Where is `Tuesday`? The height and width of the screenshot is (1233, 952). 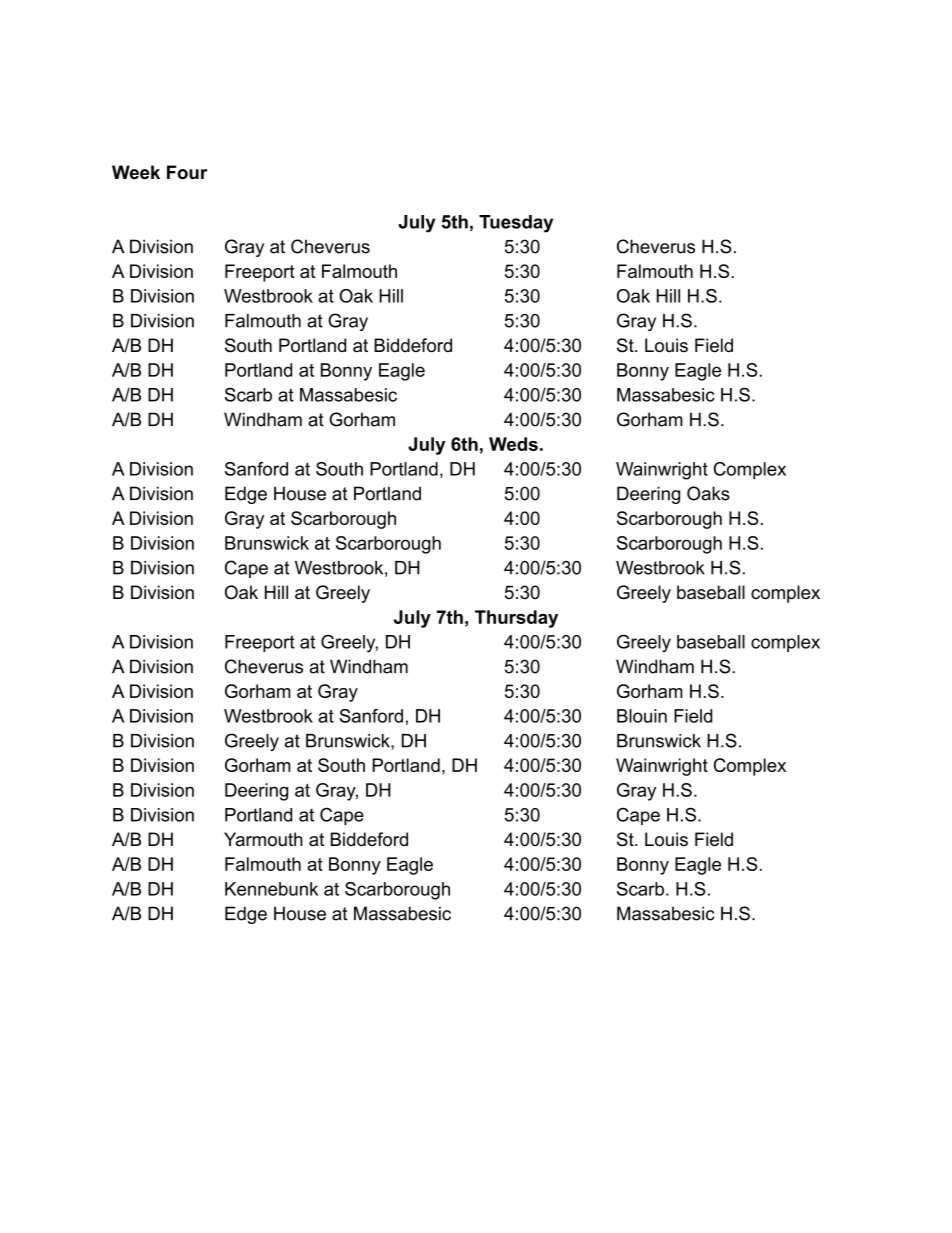 Tuesday is located at coordinates (516, 224).
